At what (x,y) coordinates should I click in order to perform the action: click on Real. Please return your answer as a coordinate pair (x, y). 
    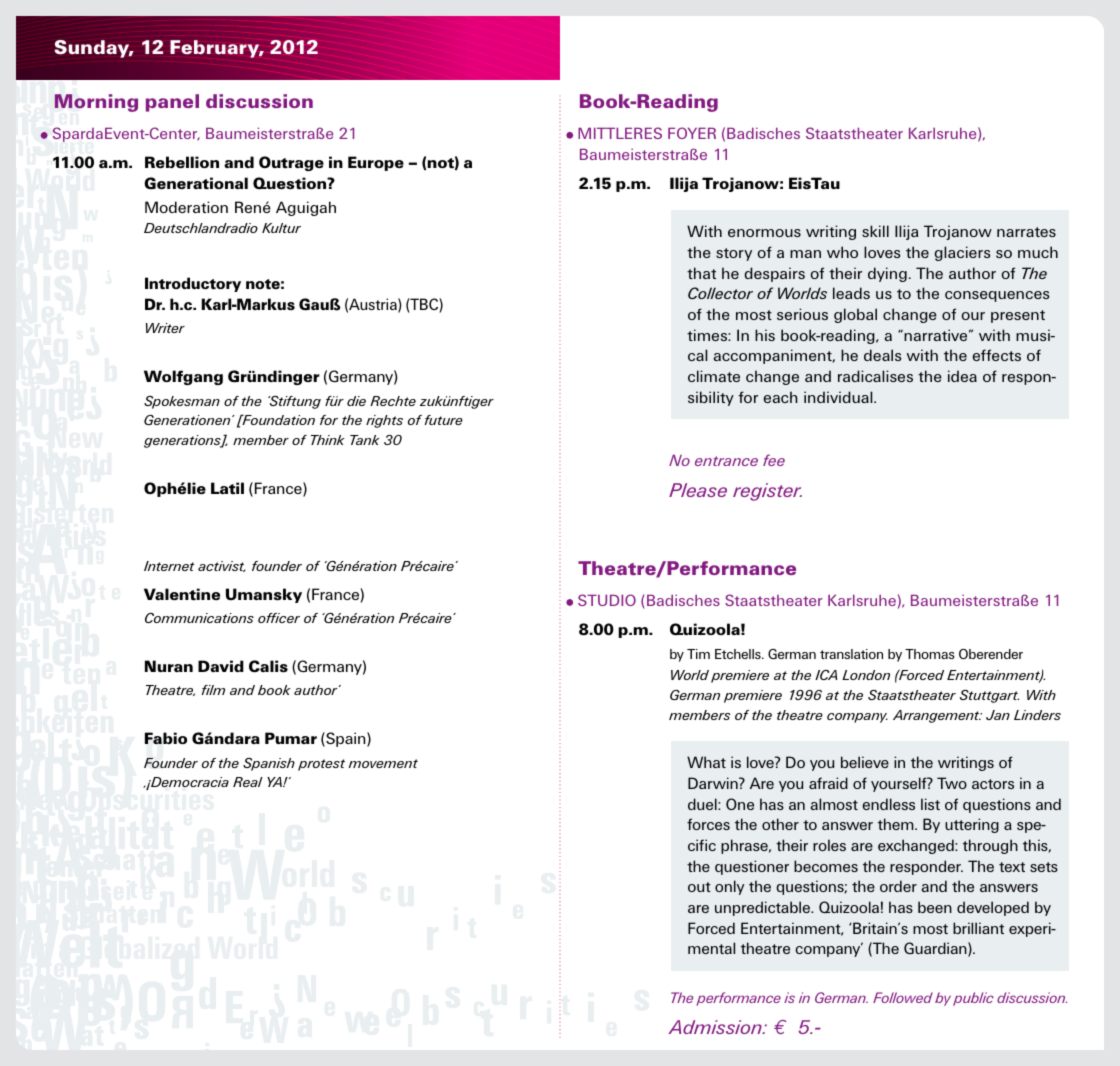
    Looking at the image, I should click on (248, 782).
